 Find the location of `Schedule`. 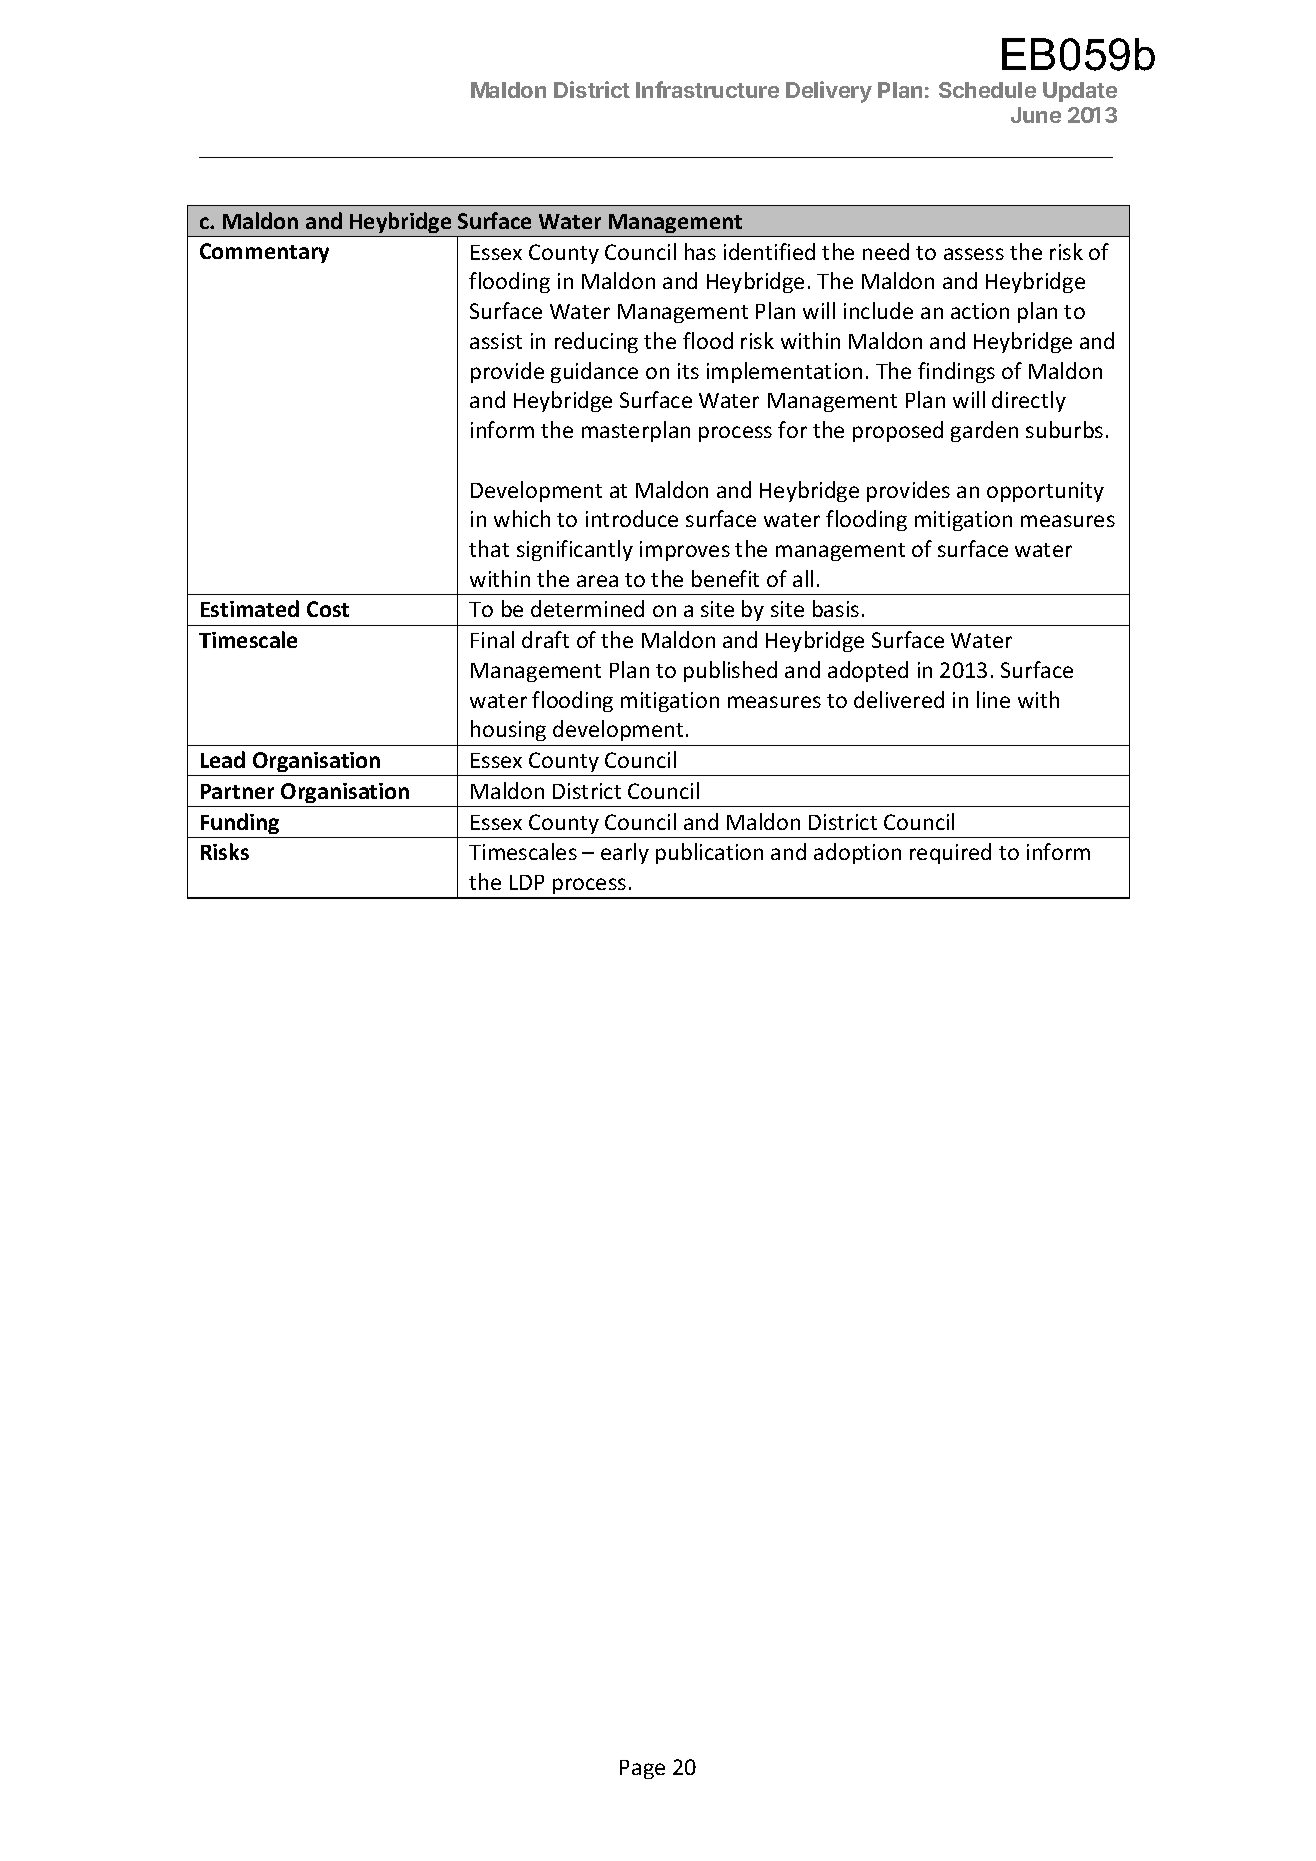

Schedule is located at coordinates (987, 90).
